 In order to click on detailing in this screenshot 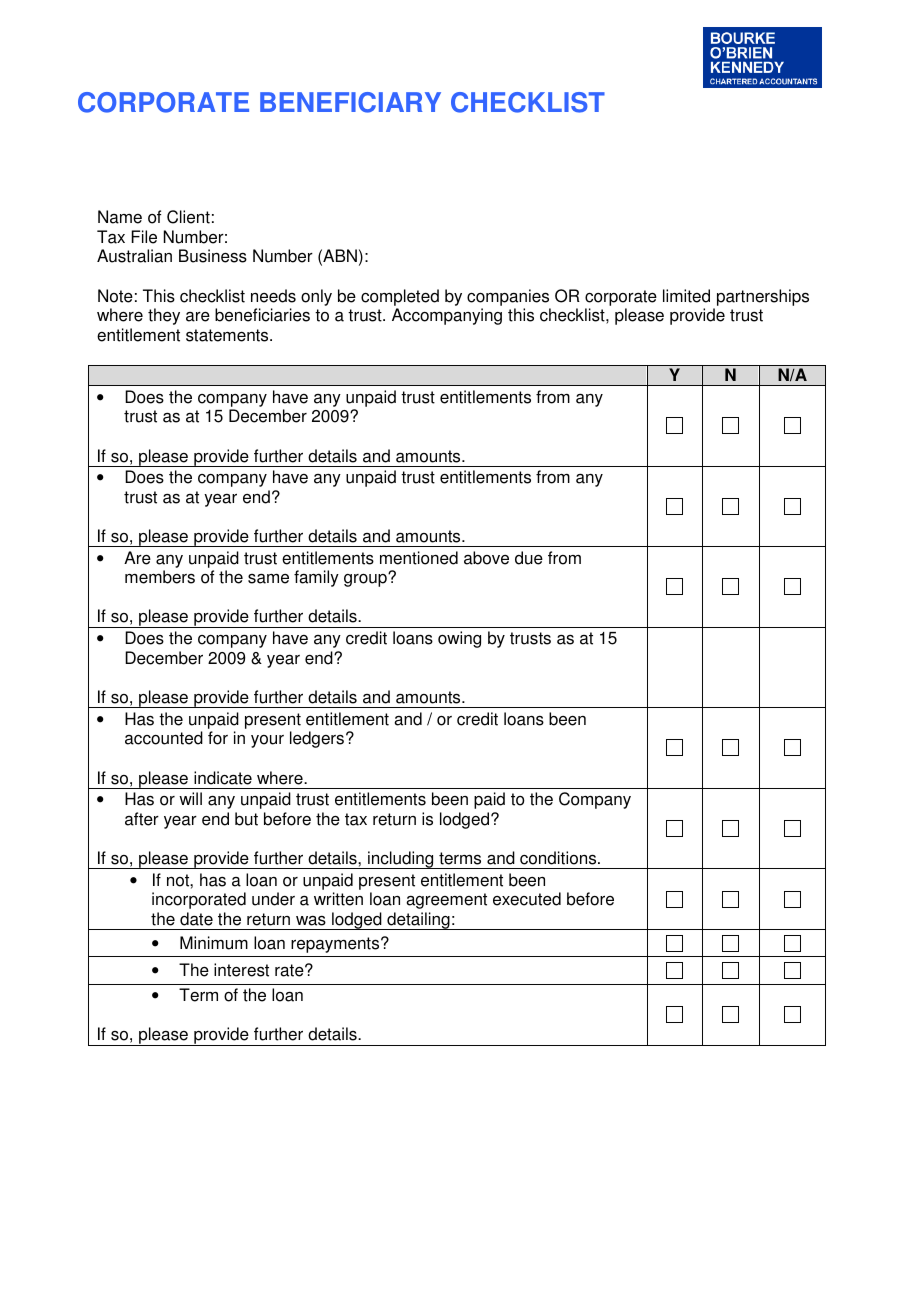, I will do `click(418, 921)`.
